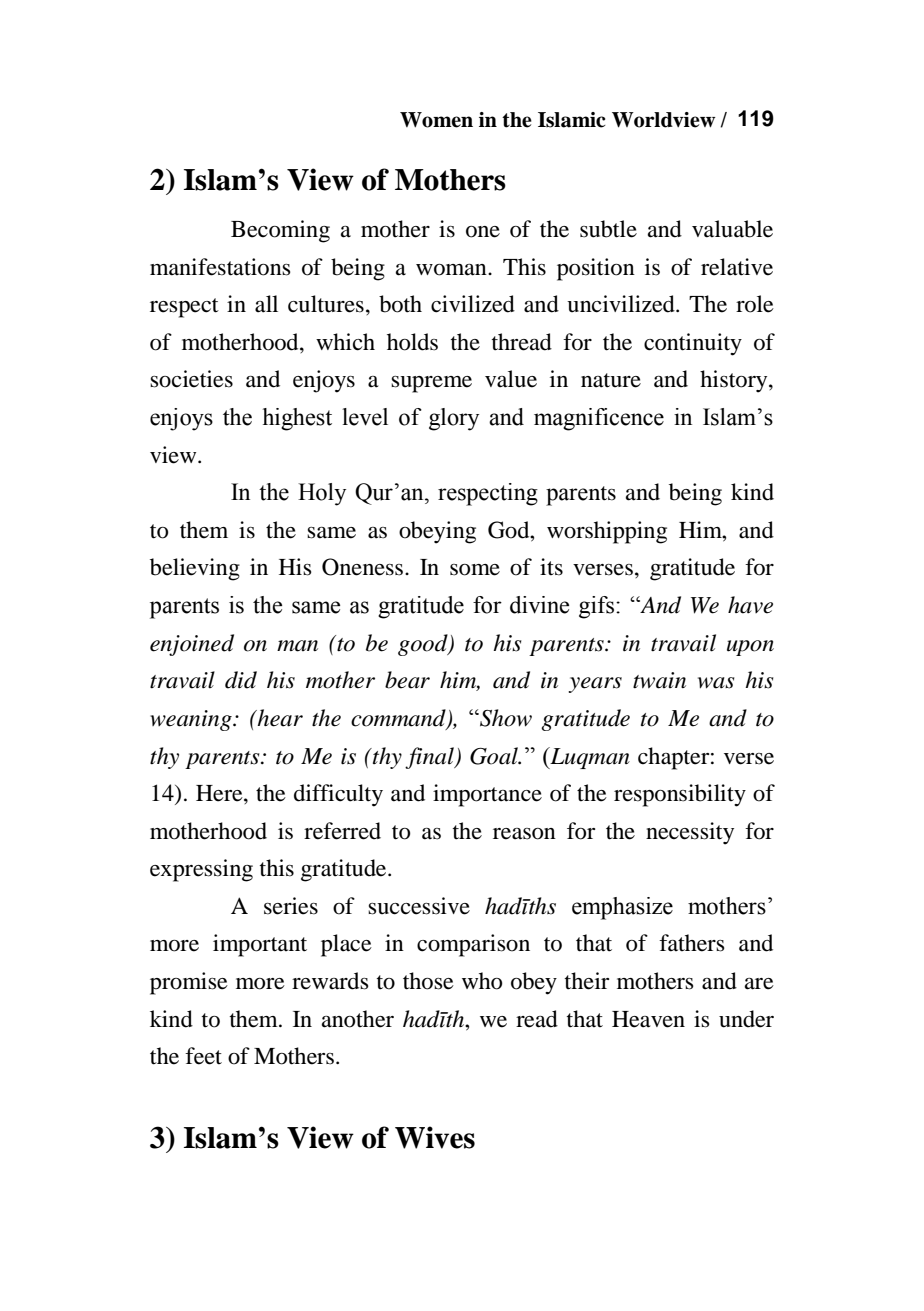  I want to click on Becoming, so click(280, 231).
